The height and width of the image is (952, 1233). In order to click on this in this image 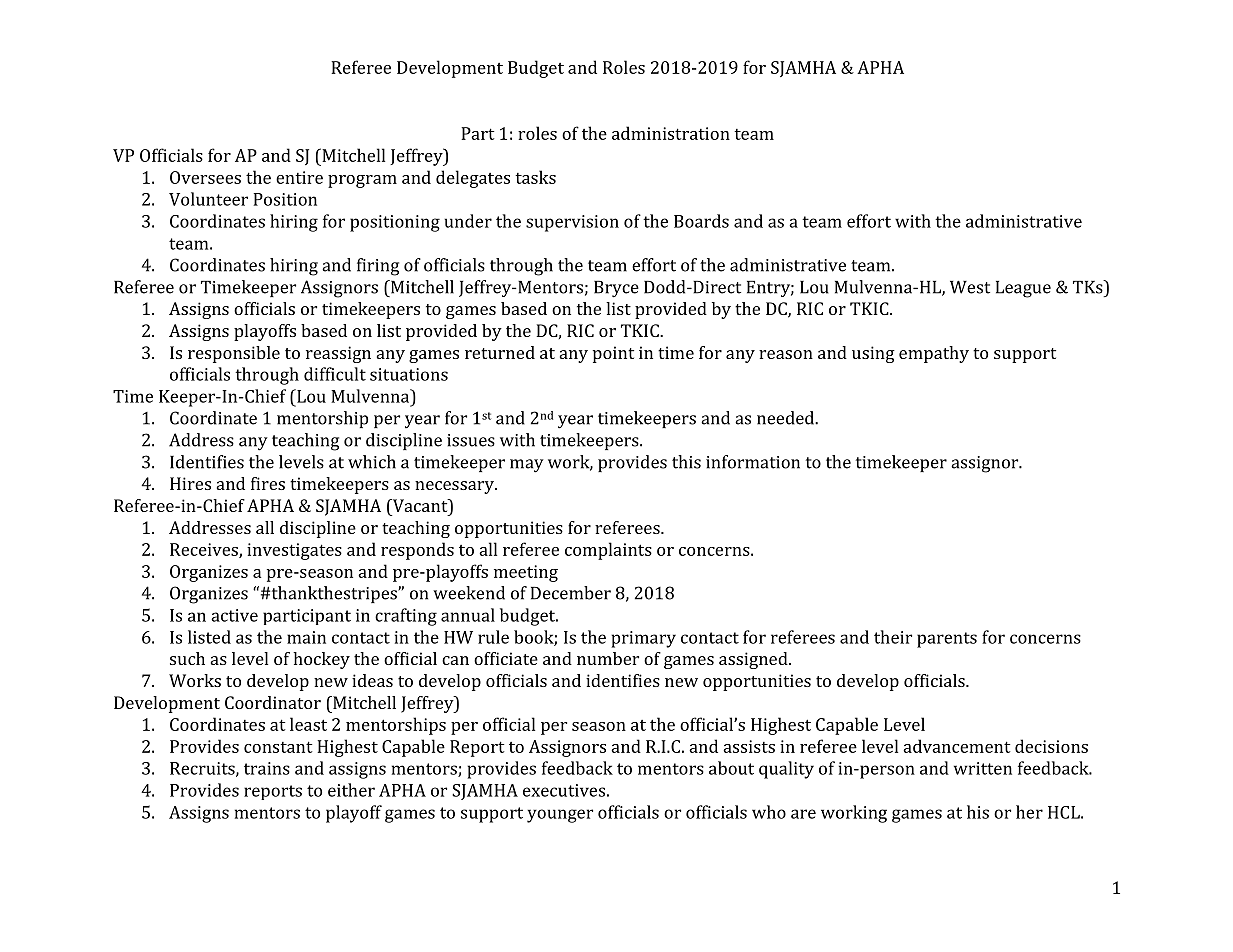, I will do `click(686, 462)`.
